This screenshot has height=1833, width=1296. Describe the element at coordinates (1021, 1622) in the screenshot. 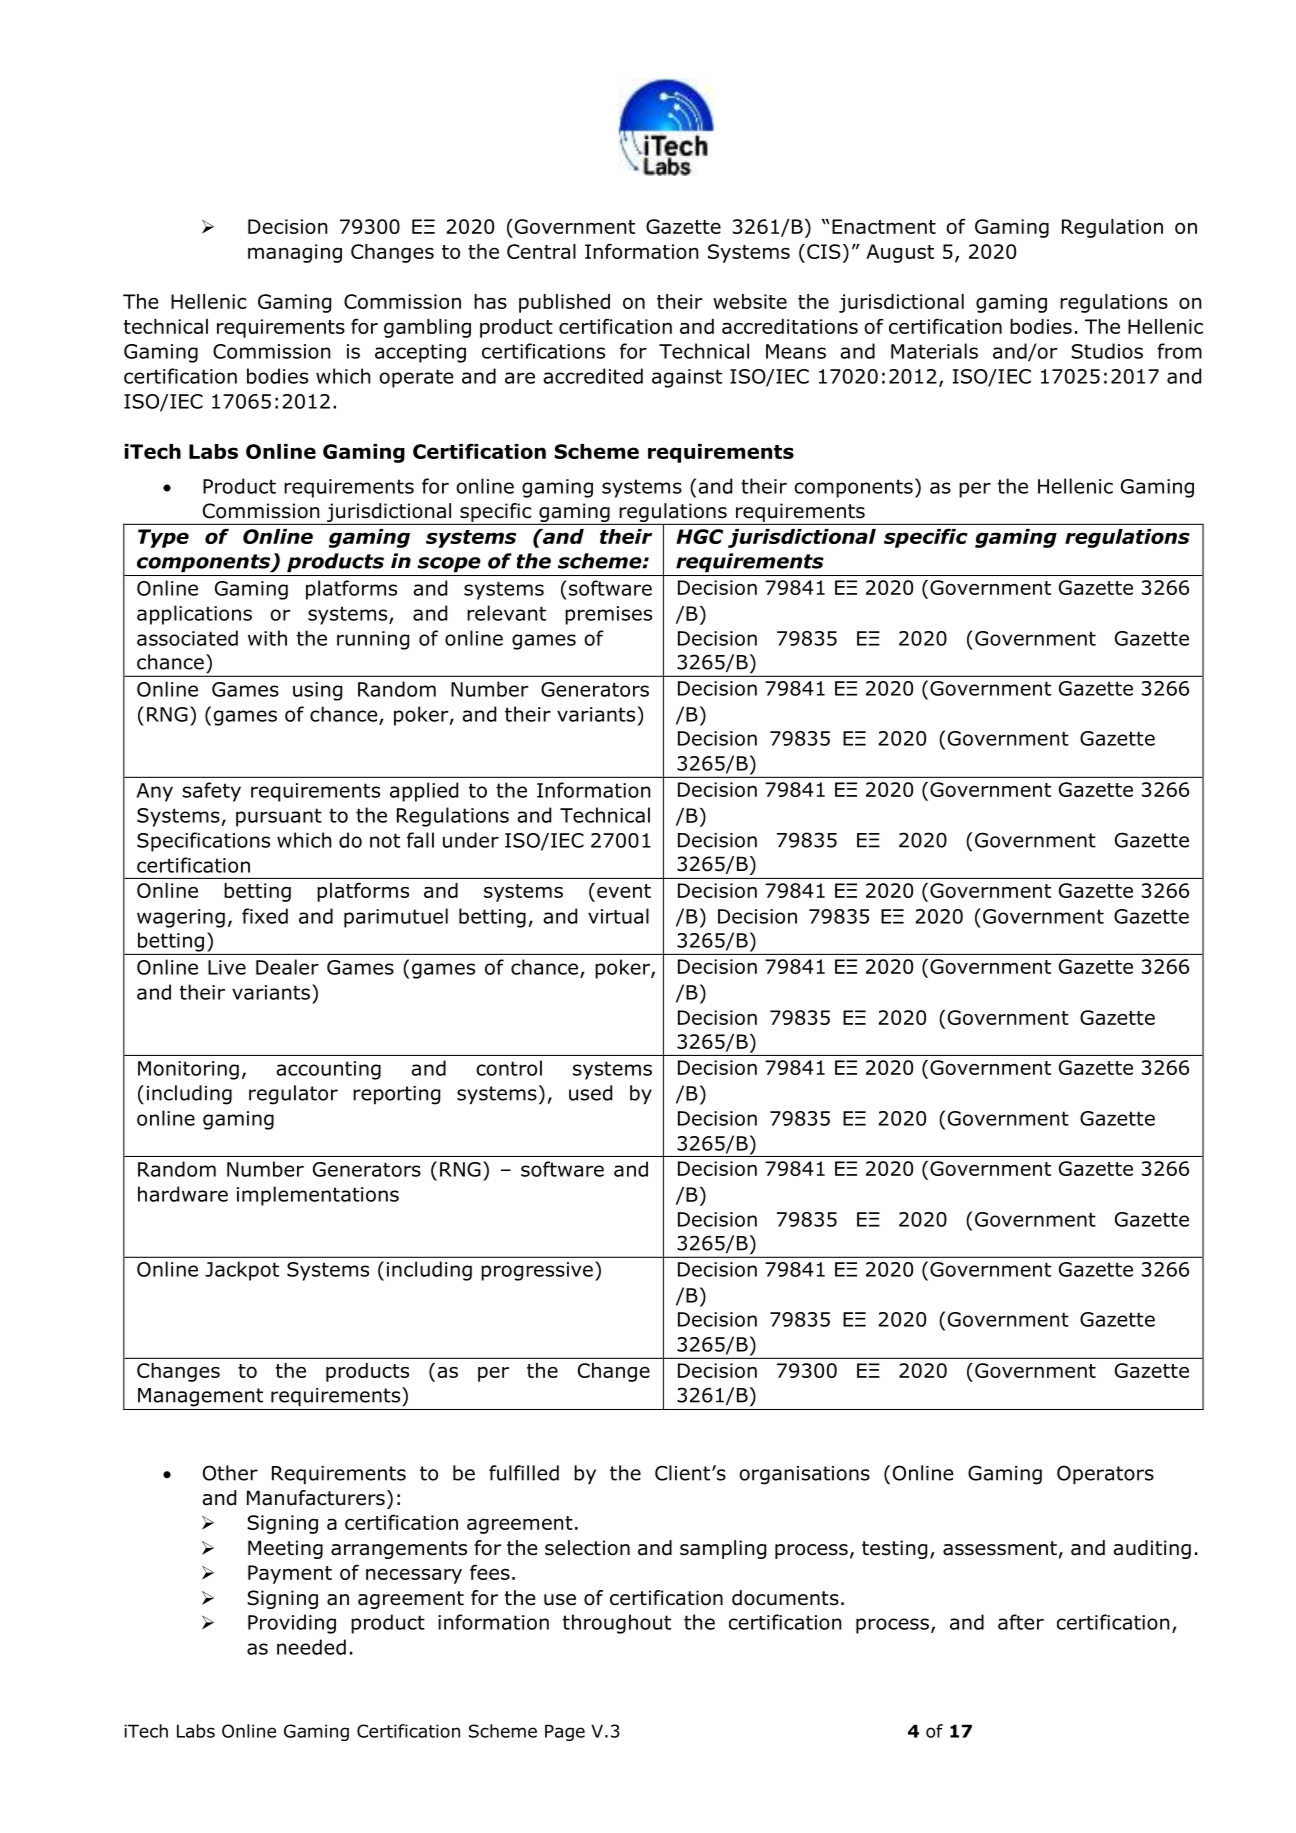

I see `after` at that location.
